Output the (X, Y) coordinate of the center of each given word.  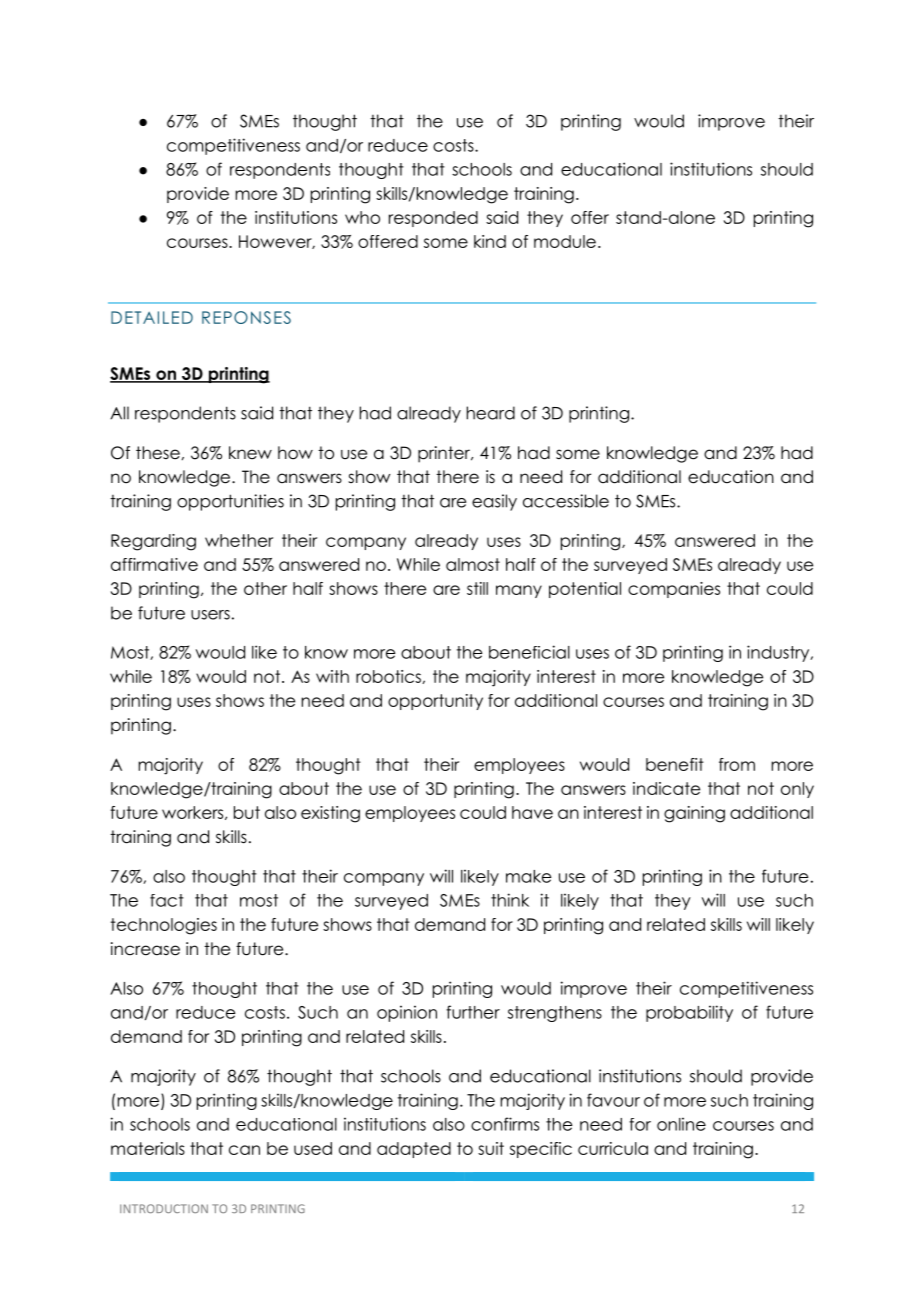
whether (239, 540)
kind (490, 241)
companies (674, 590)
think (510, 900)
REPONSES (246, 317)
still (477, 588)
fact (167, 900)
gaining (694, 814)
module (565, 241)
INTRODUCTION (164, 1208)
